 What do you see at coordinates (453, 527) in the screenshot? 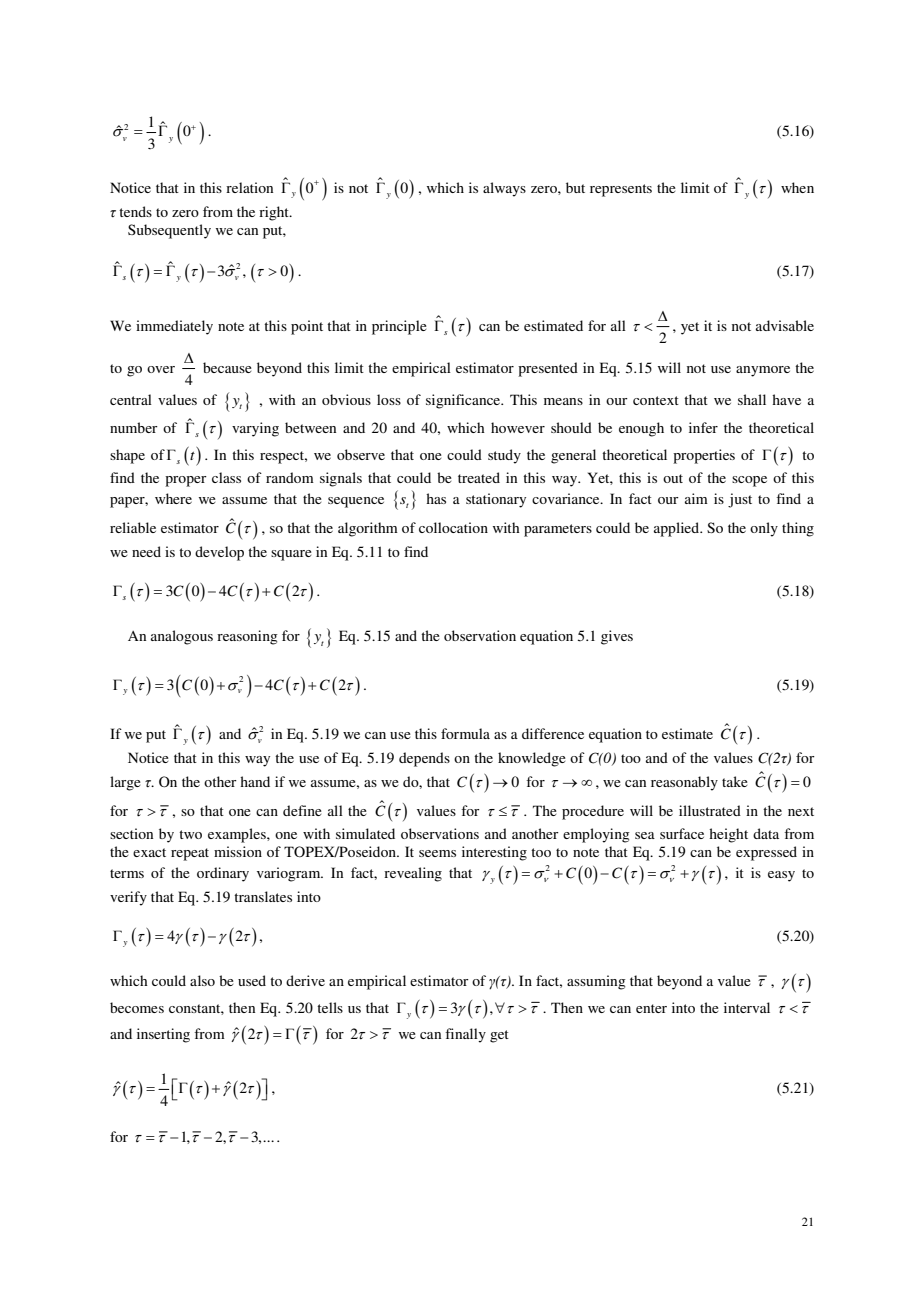
I see `collocation` at bounding box center [453, 527].
